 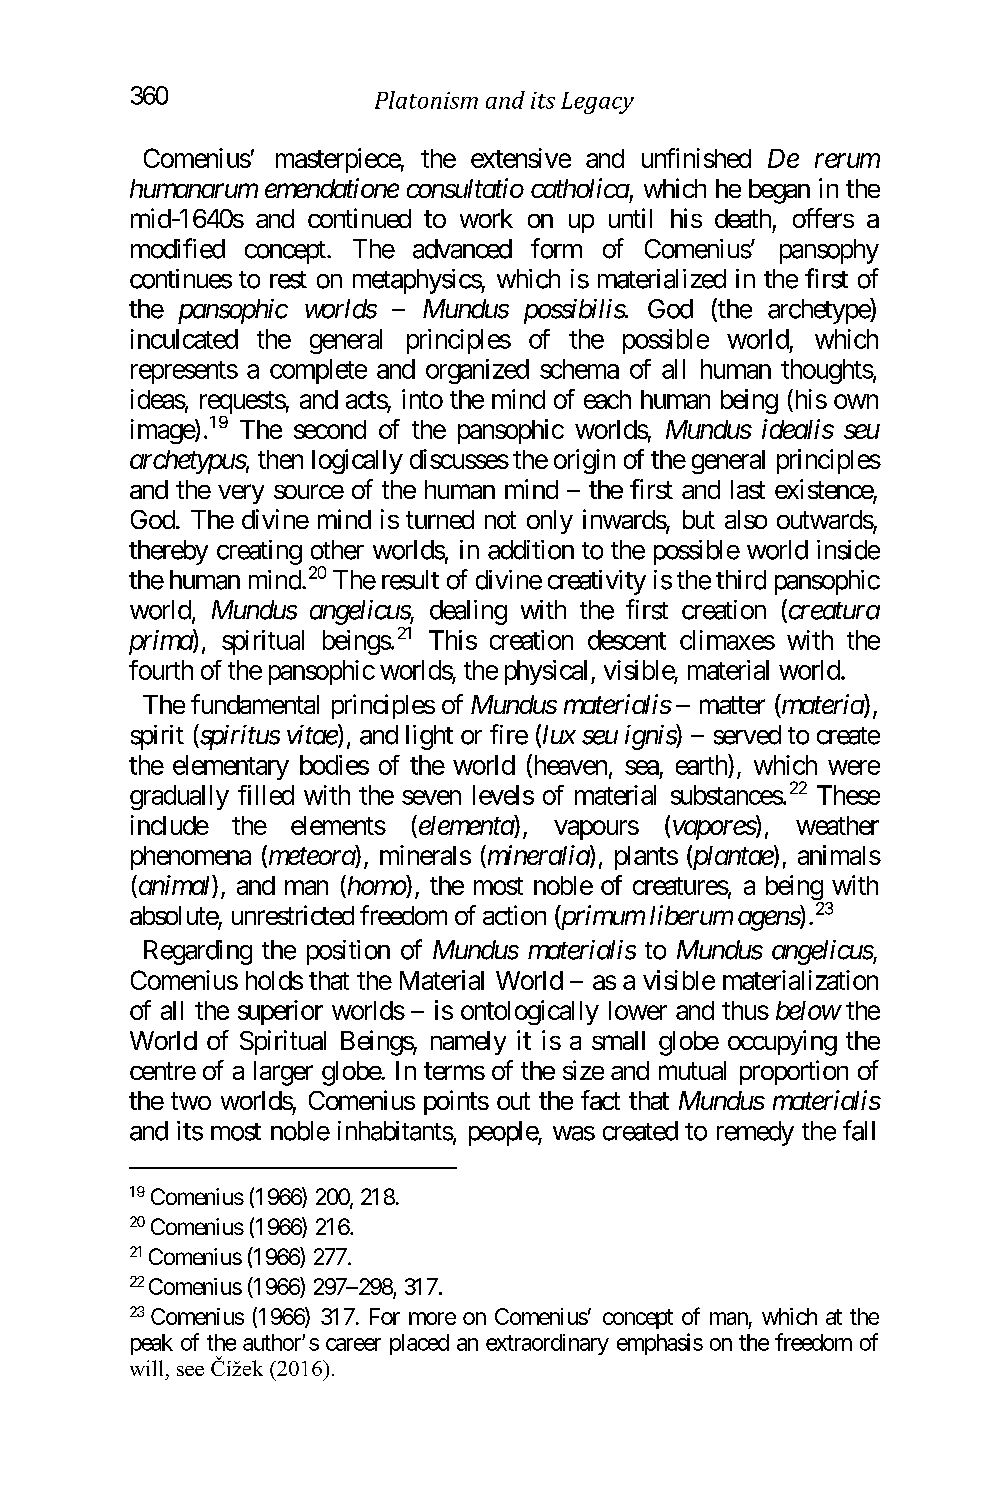 What do you see at coordinates (747, 735) in the page?
I see `served` at bounding box center [747, 735].
